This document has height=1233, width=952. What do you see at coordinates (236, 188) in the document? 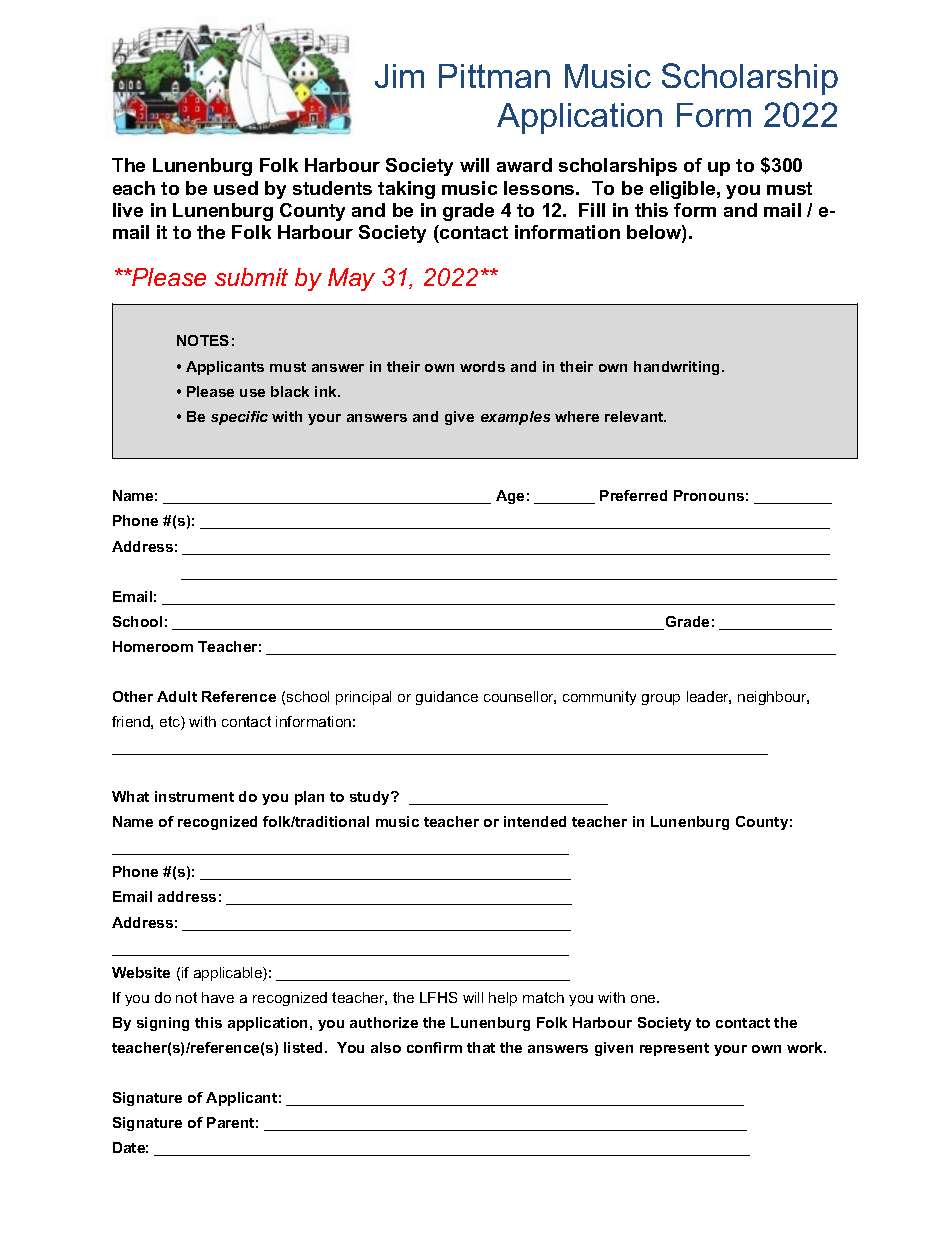
I see `used` at bounding box center [236, 188].
